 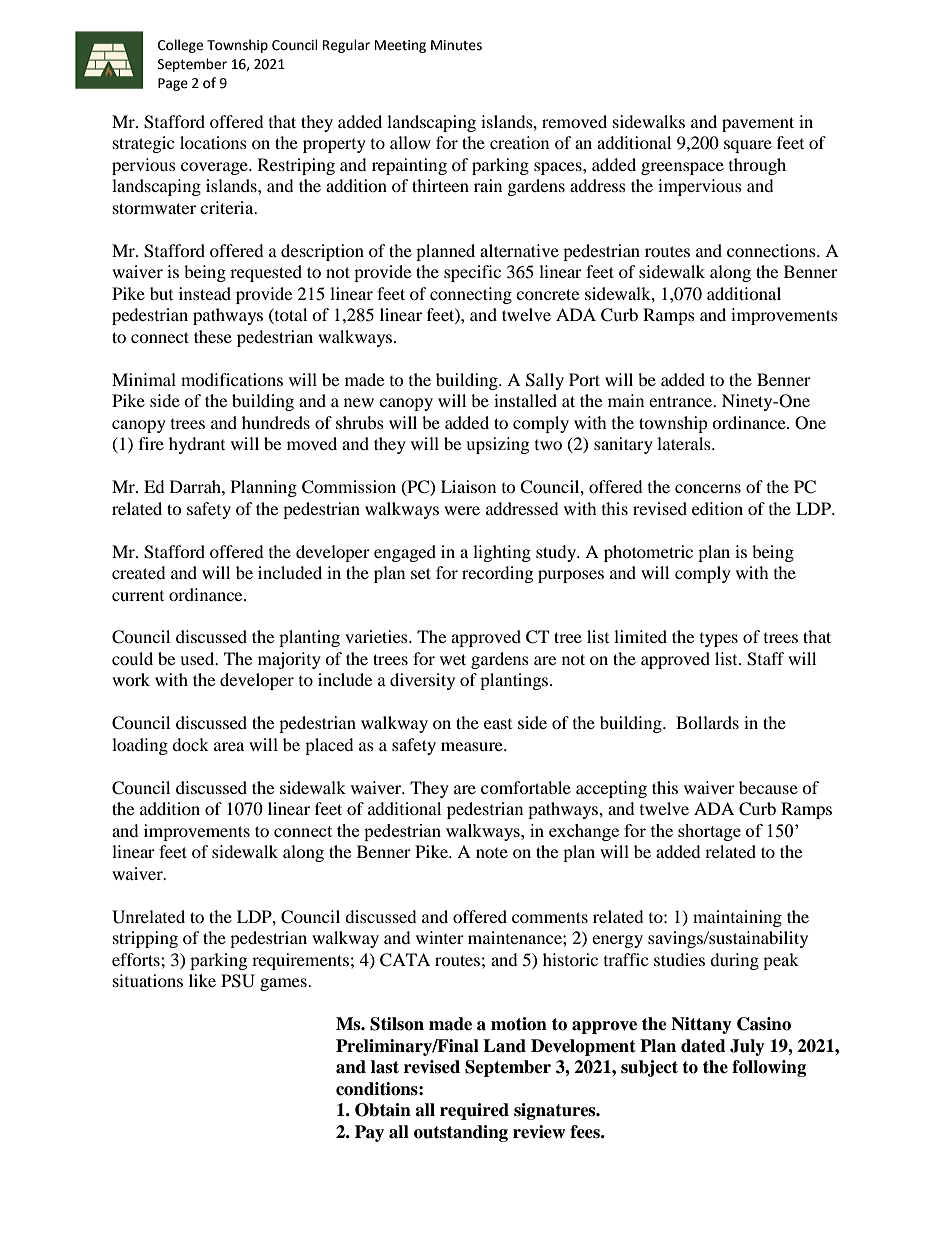 I want to click on entrance, so click(x=682, y=401).
